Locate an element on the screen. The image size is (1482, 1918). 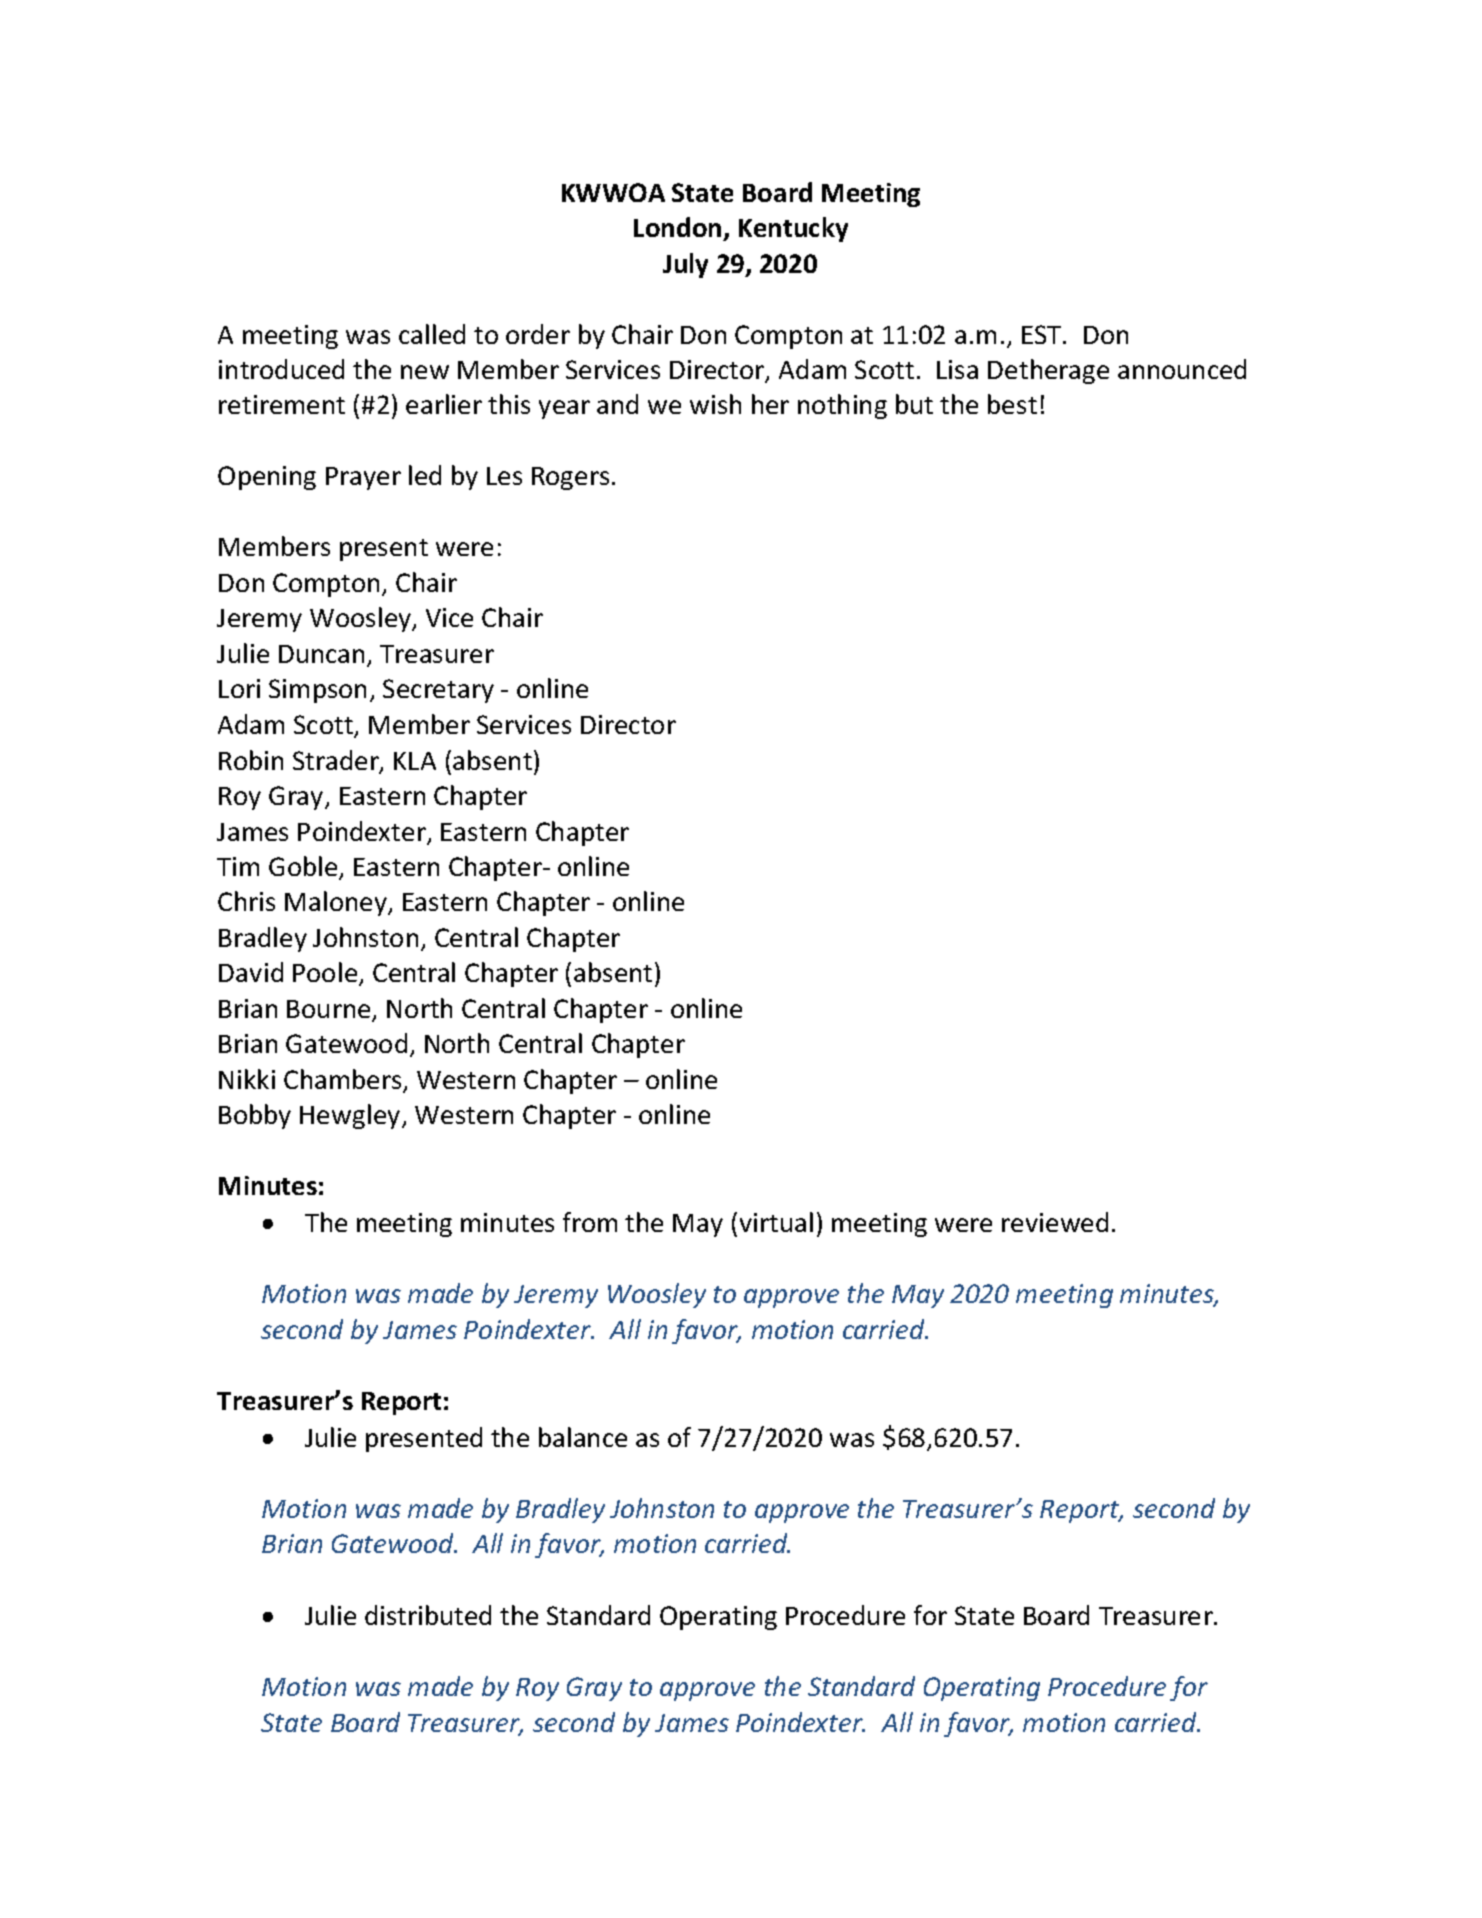
balance is located at coordinates (583, 1437).
